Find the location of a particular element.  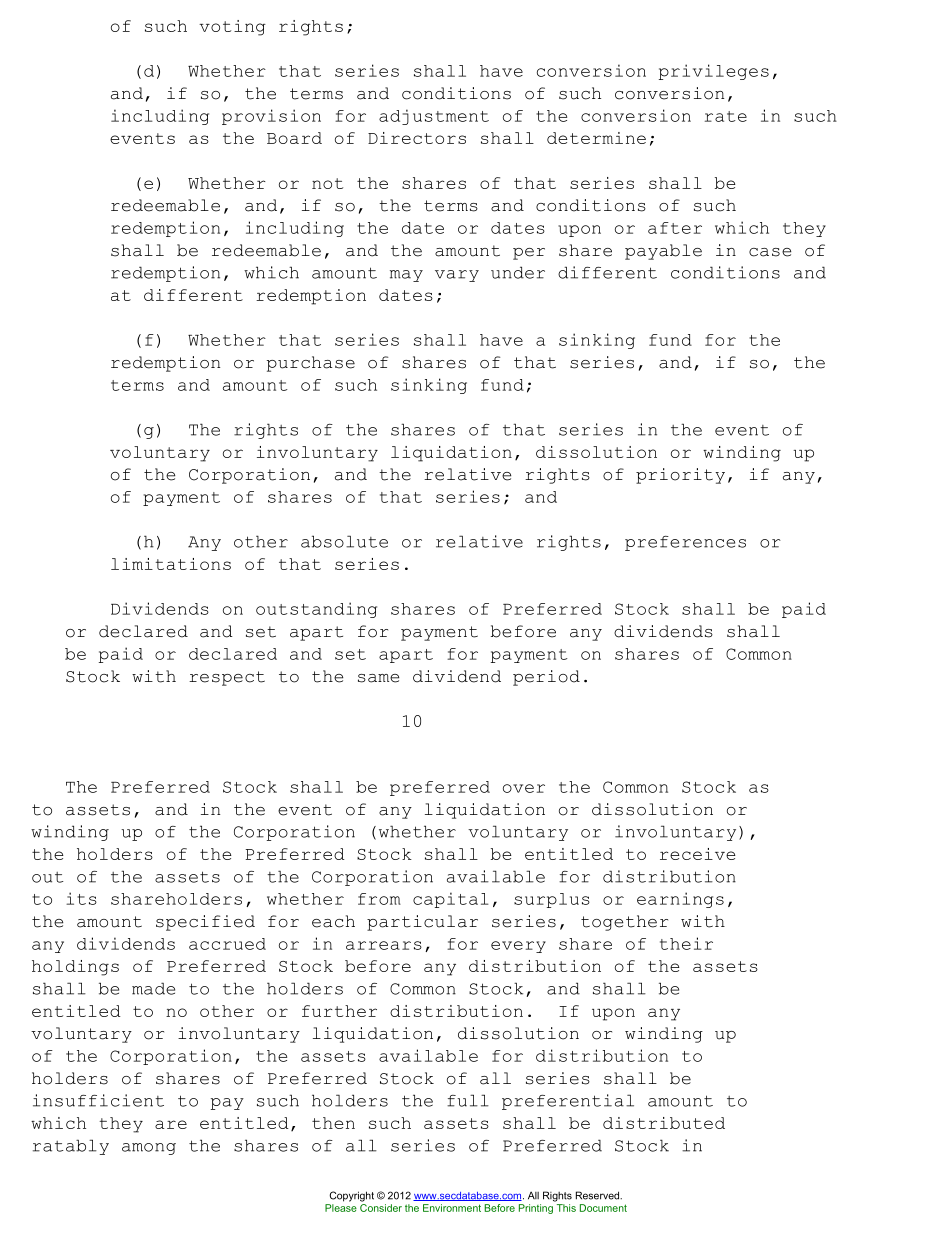

absolute is located at coordinates (344, 541).
